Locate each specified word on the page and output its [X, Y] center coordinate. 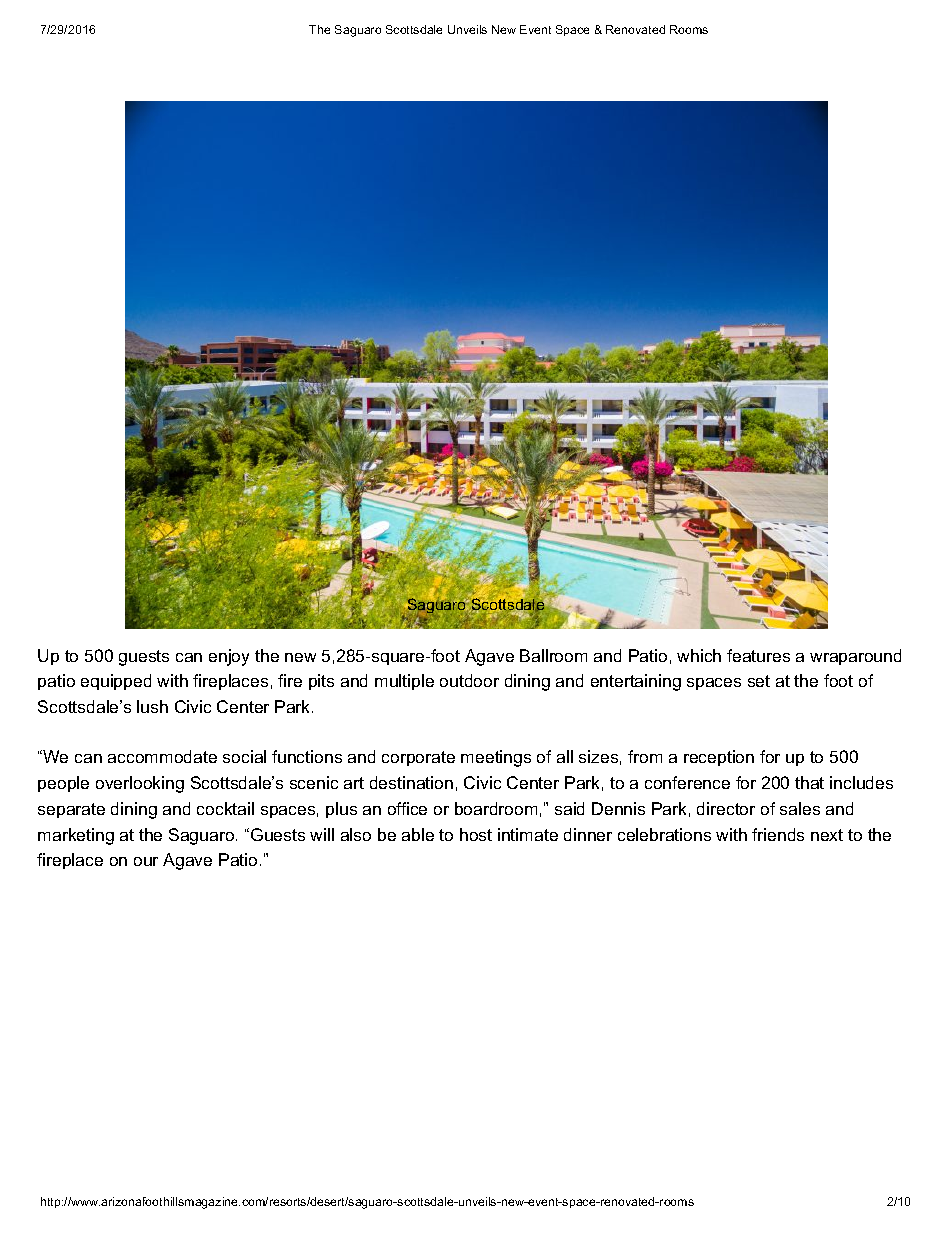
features [758, 655]
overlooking [140, 784]
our [146, 861]
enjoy [229, 657]
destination [411, 782]
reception [719, 758]
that [809, 782]
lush [152, 706]
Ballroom [553, 655]
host [476, 834]
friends [778, 834]
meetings [496, 758]
